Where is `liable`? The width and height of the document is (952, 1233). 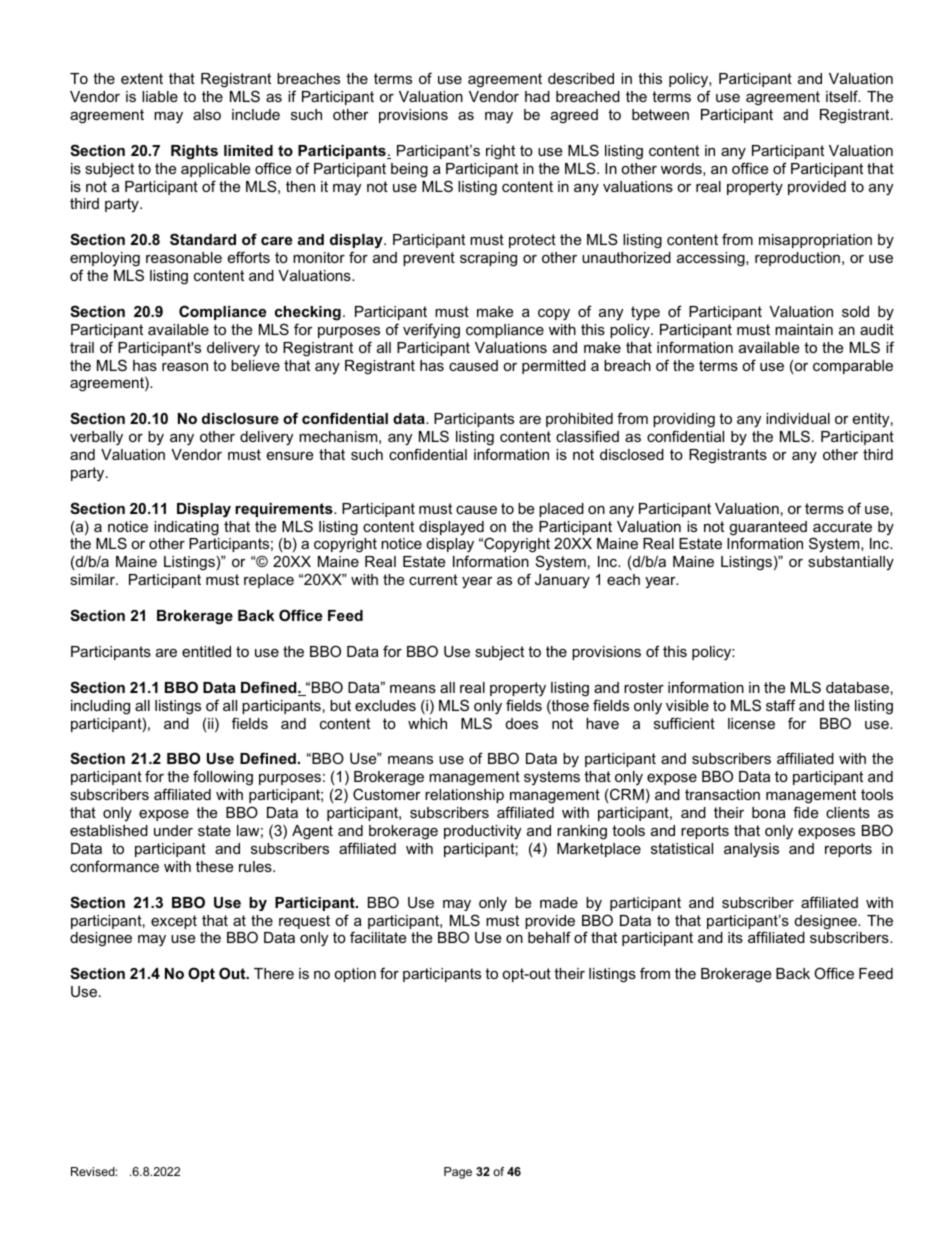 liable is located at coordinates (160, 96).
